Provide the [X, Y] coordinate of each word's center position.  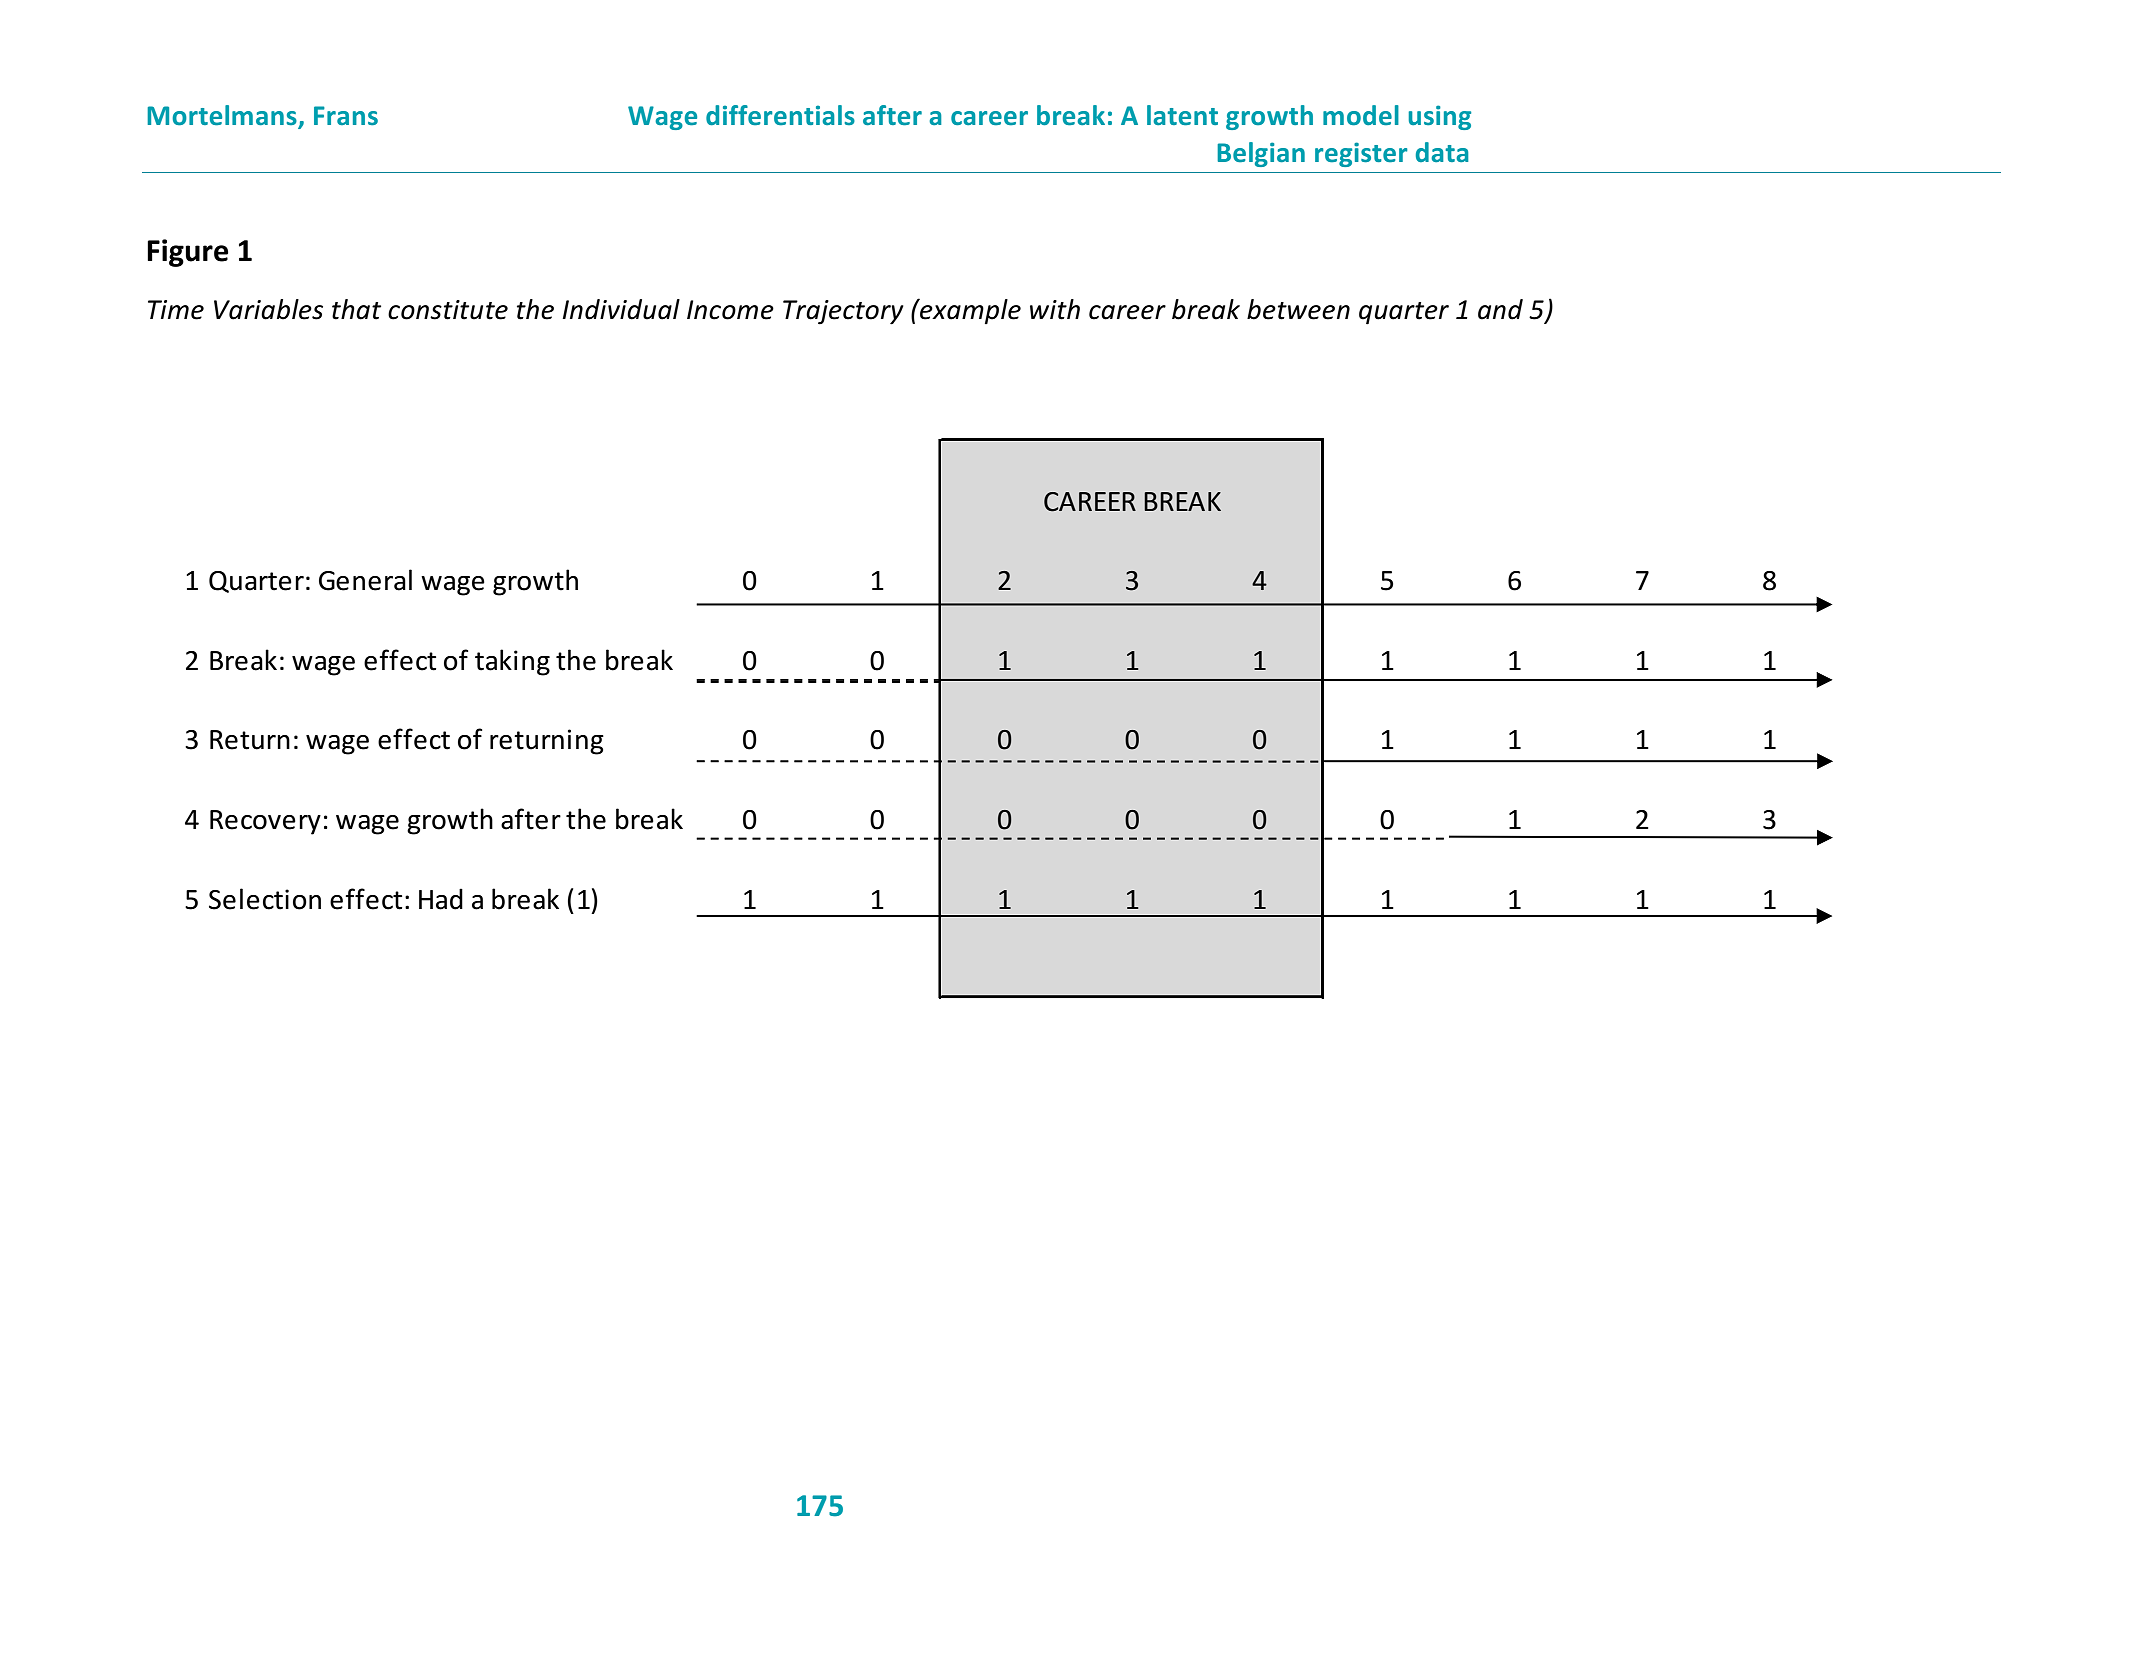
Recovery [265, 822]
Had [441, 899]
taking [512, 662]
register [1361, 154]
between [1298, 309]
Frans [346, 115]
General [365, 580]
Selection [265, 899]
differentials [780, 115]
